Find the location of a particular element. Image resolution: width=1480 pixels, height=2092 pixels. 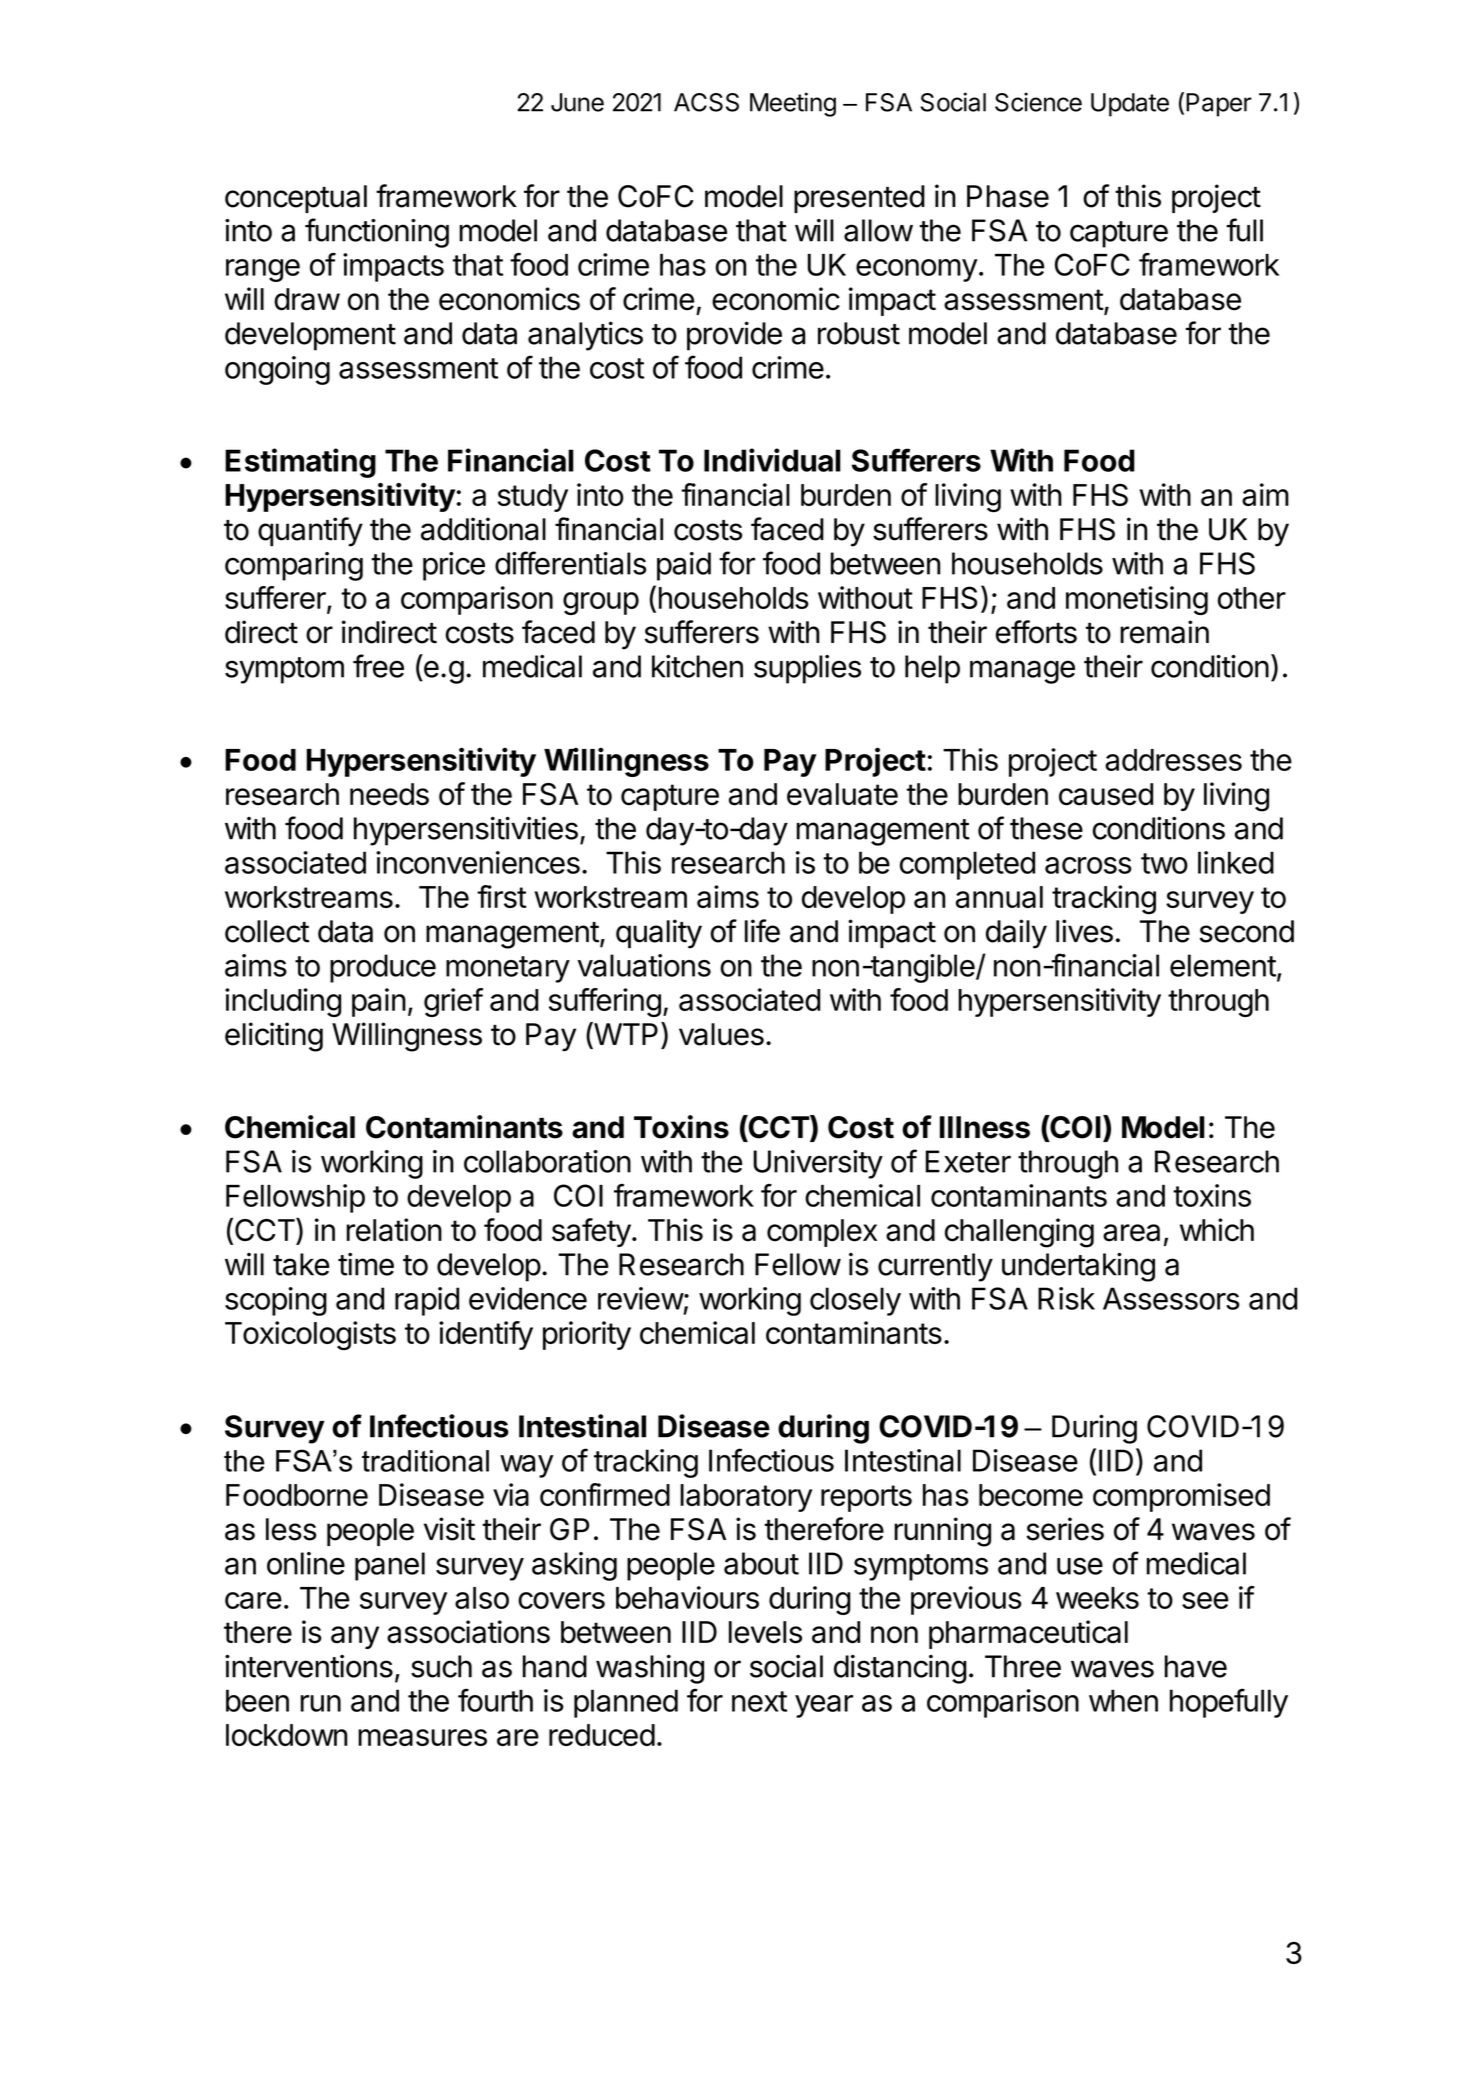

next is located at coordinates (759, 1701).
